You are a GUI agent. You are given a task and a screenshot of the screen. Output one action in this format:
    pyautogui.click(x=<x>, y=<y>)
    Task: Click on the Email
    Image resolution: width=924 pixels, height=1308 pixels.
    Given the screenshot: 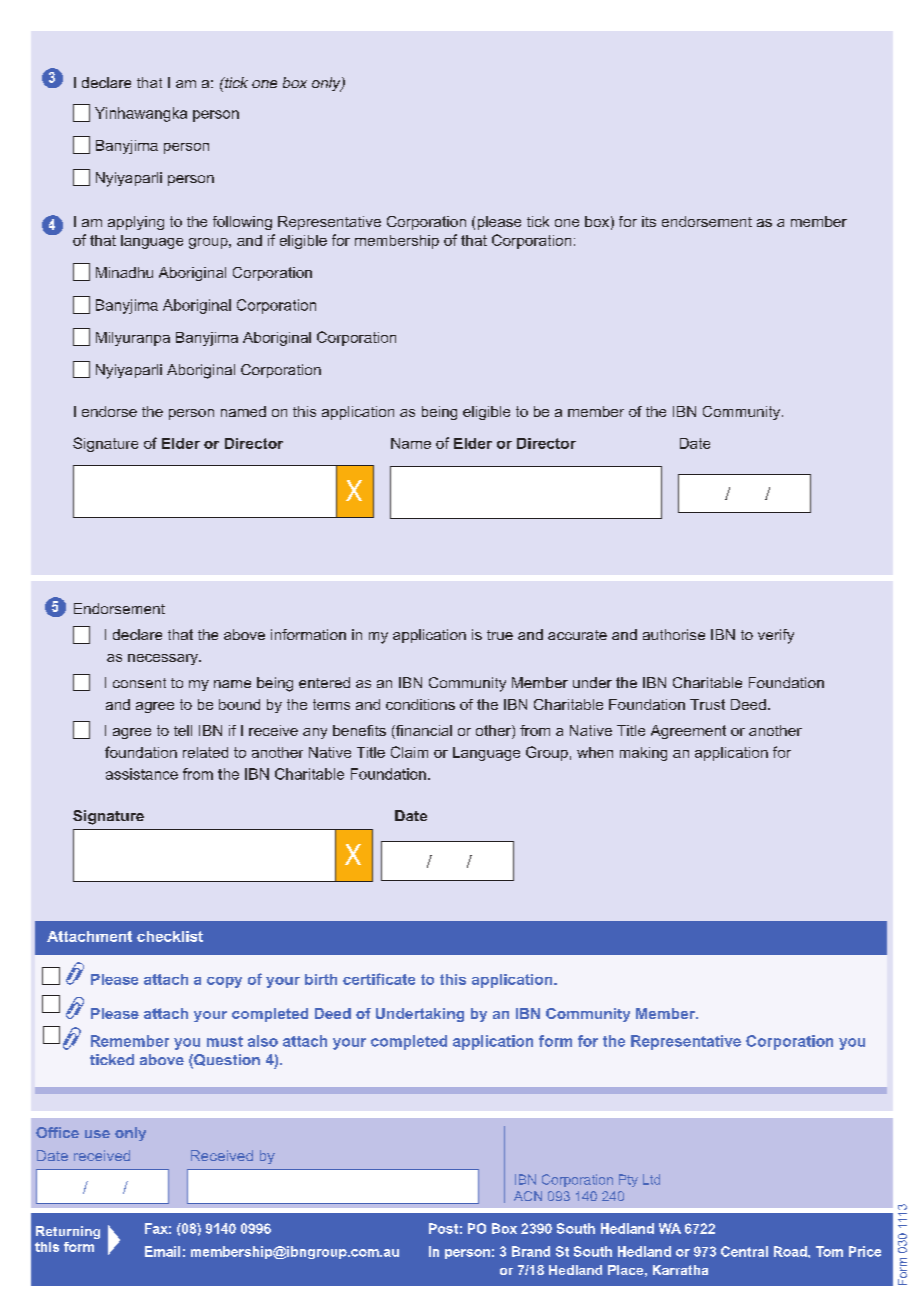 What is the action you would take?
    pyautogui.click(x=162, y=1251)
